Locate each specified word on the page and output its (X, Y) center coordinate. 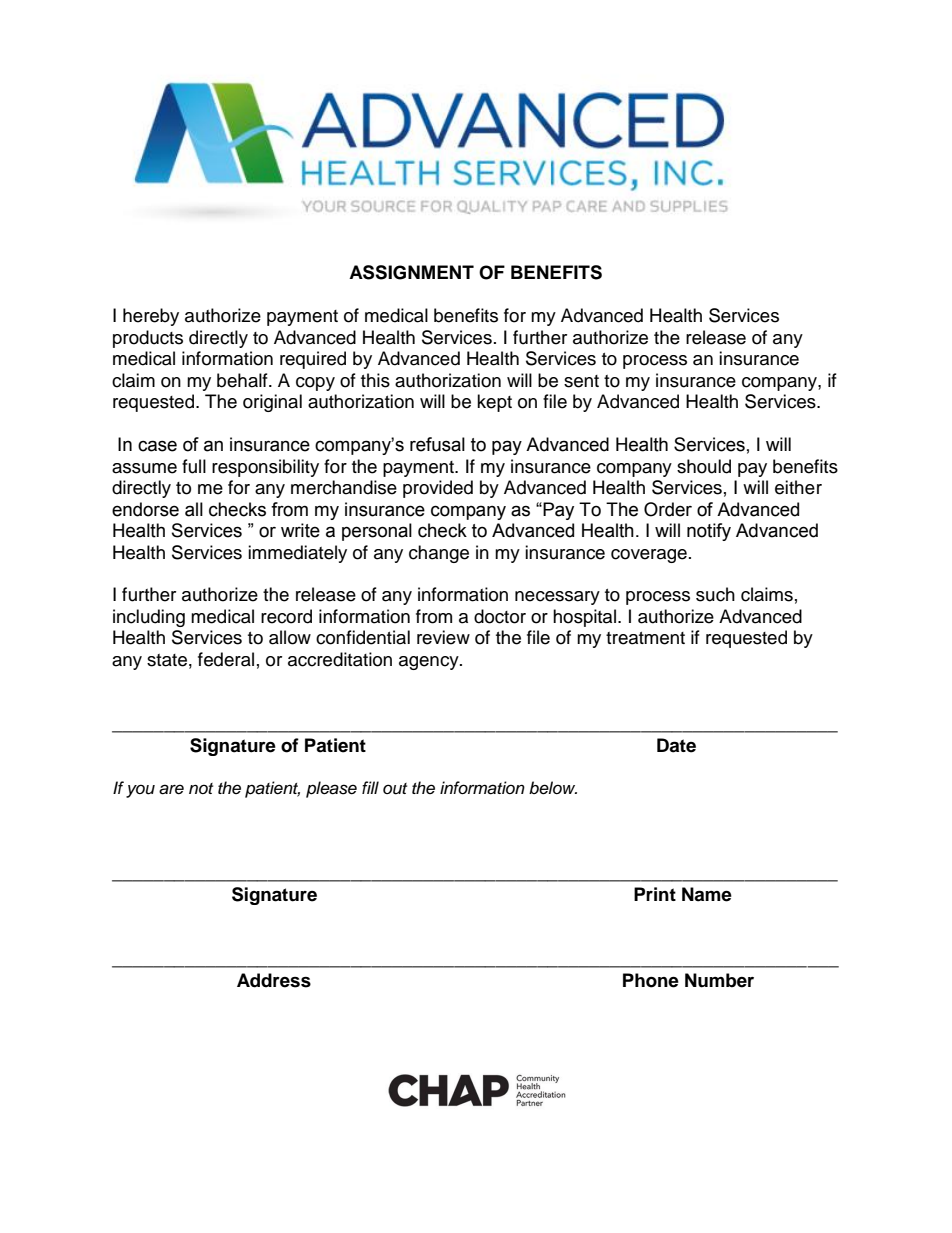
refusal (437, 444)
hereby (151, 317)
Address (274, 980)
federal (226, 659)
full (194, 466)
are (171, 789)
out (395, 789)
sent (581, 381)
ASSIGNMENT (411, 272)
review (443, 637)
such (715, 594)
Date (676, 745)
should (704, 466)
